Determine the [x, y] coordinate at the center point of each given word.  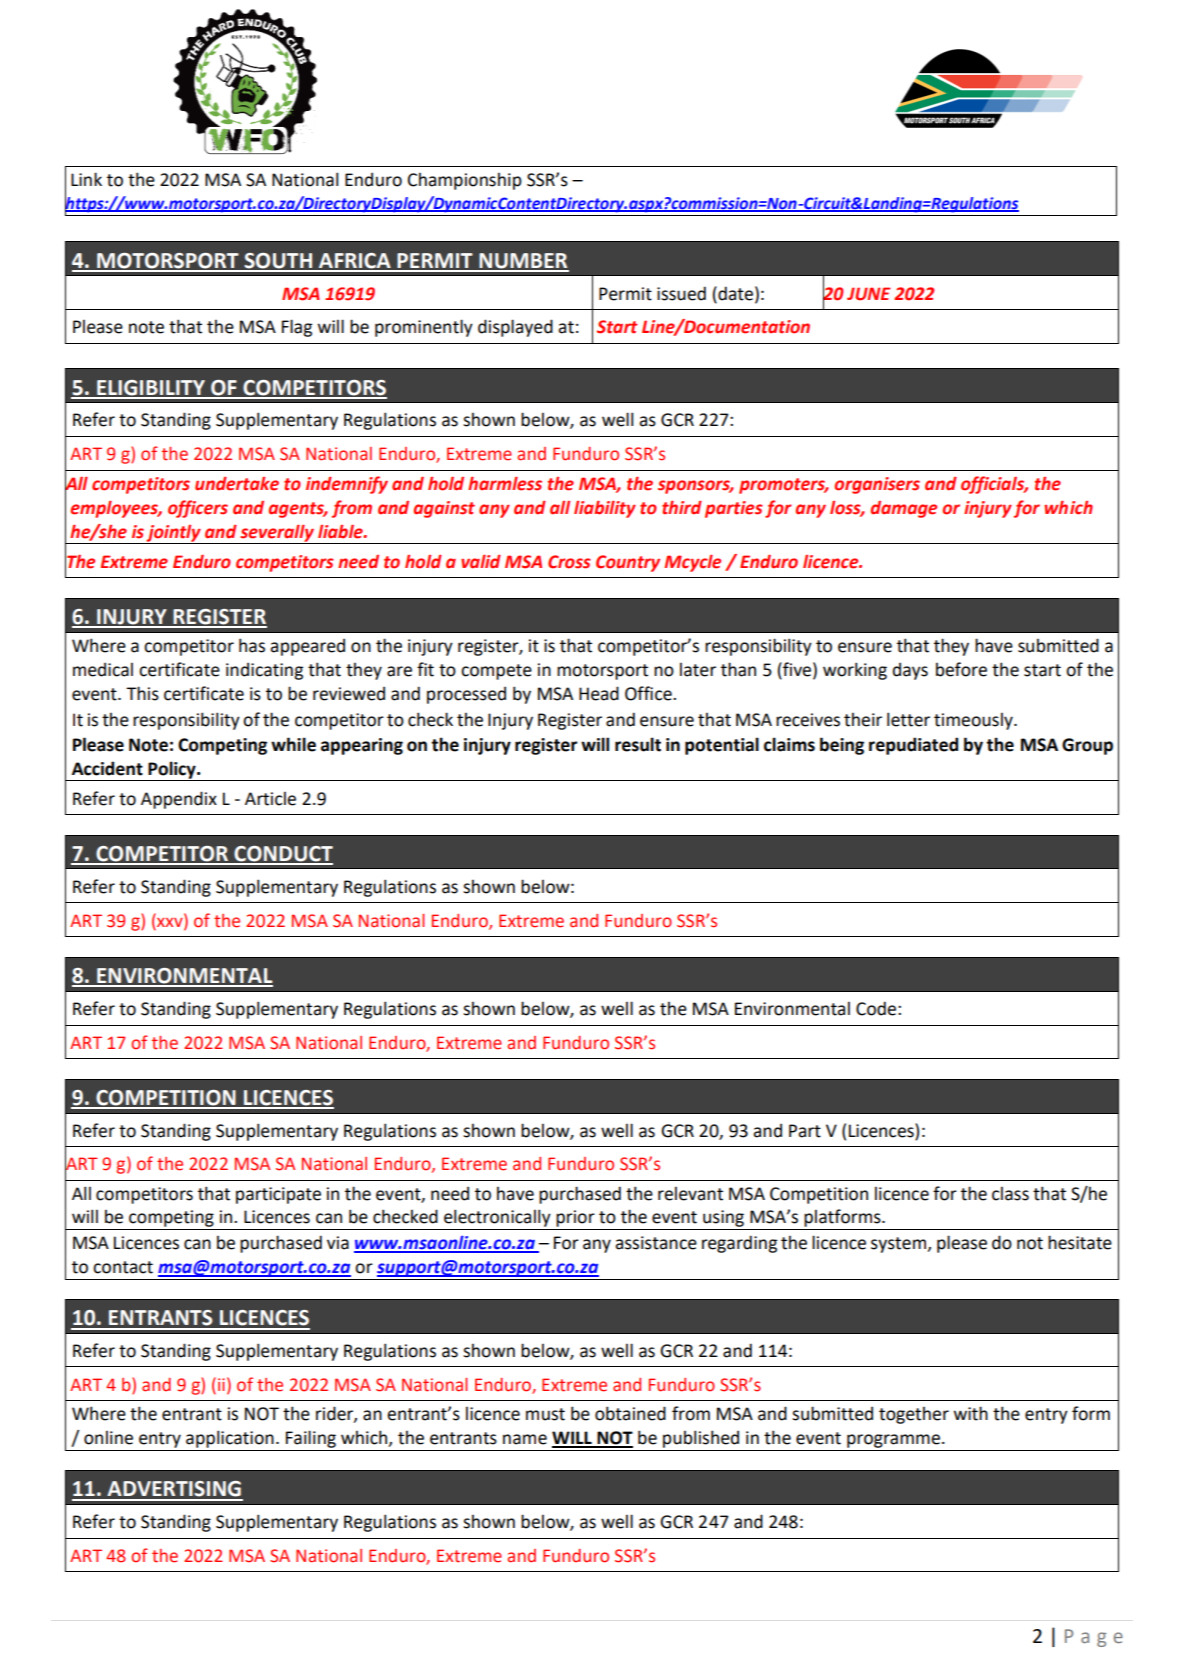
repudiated [913, 746]
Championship [465, 181]
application [230, 1439]
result [638, 744]
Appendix [179, 800]
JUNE [869, 294]
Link [86, 179]
